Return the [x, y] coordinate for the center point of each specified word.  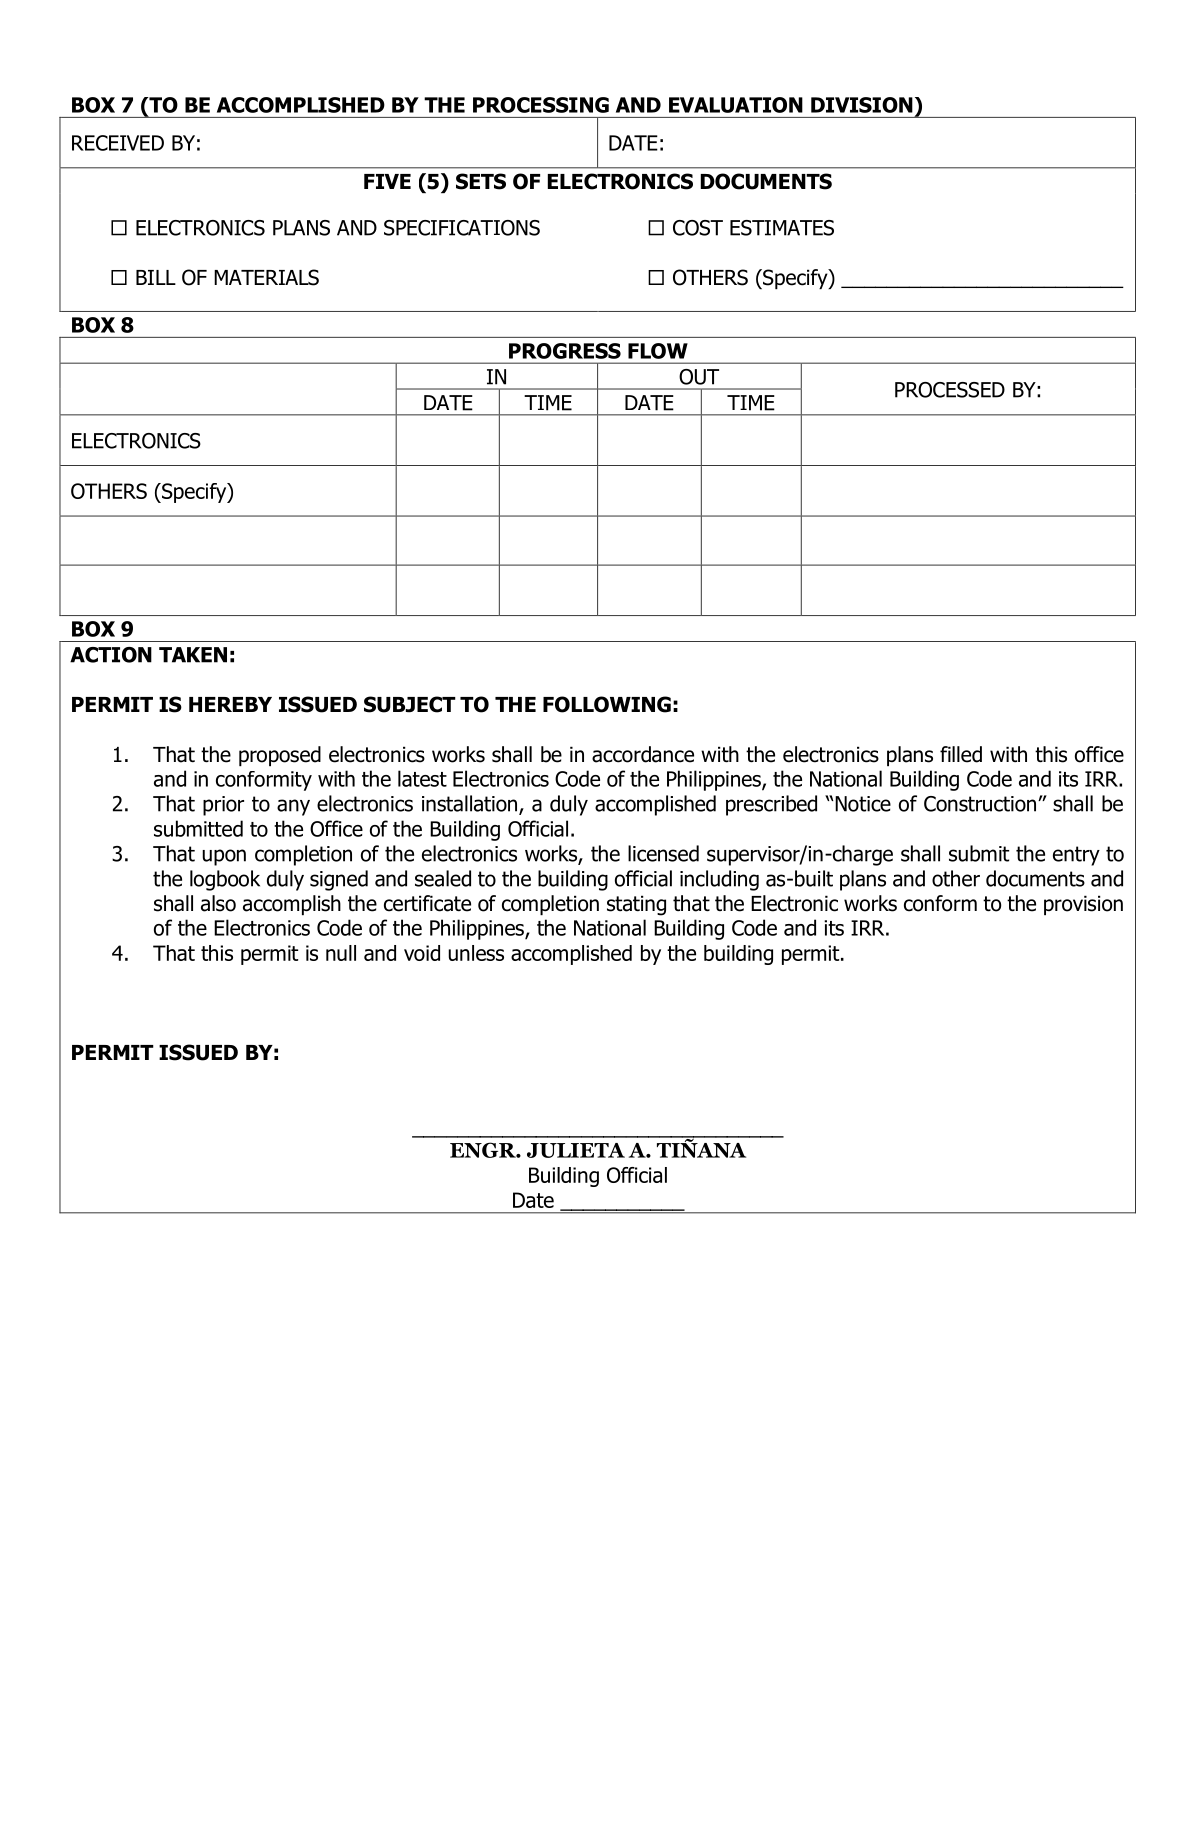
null [341, 953]
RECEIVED [118, 143]
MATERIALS [266, 277]
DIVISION [862, 105]
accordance [643, 754]
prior [223, 806]
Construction [980, 804]
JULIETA [576, 1150]
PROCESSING [541, 105]
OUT [699, 377]
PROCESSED [950, 390]
